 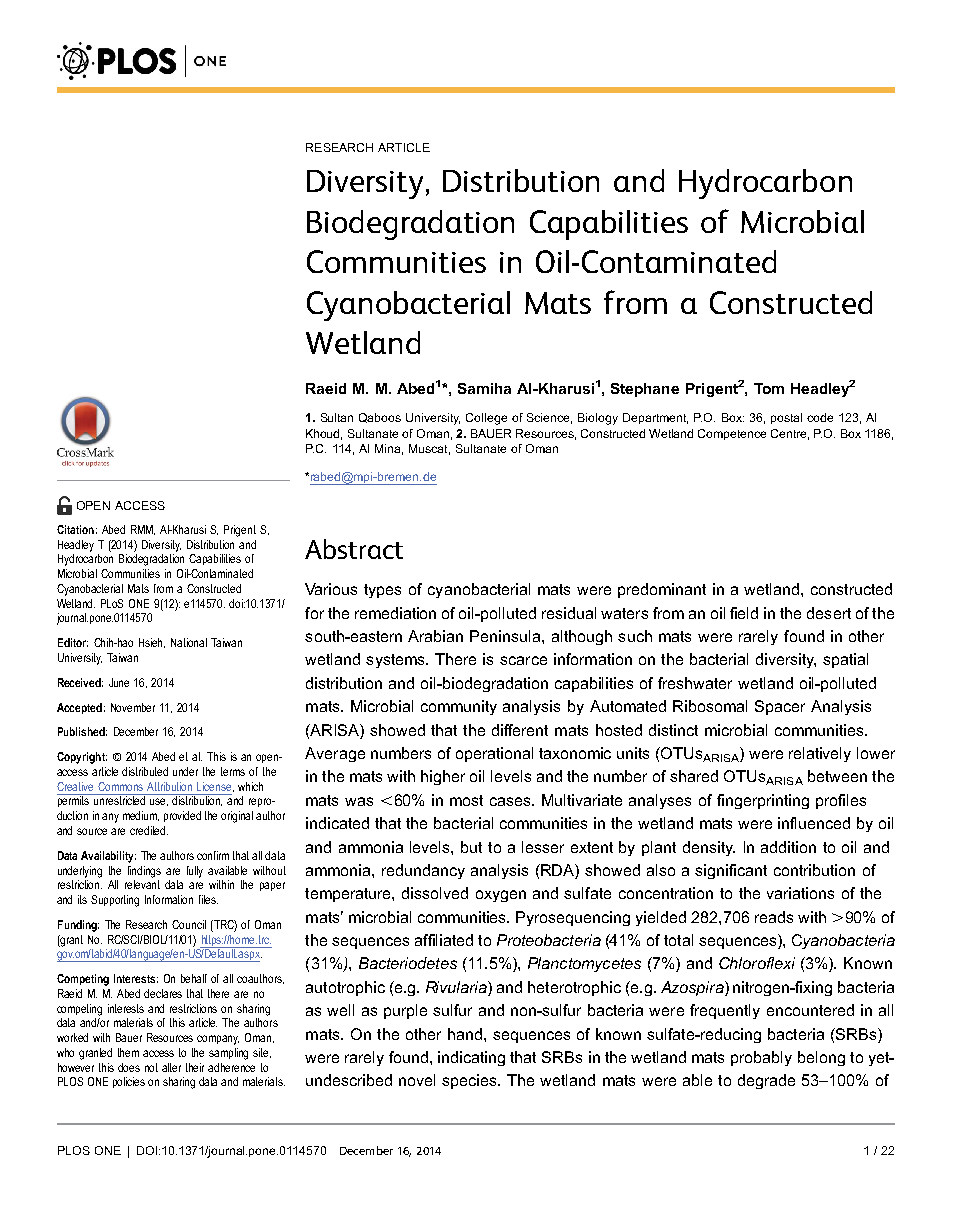 I want to click on addition, so click(x=788, y=847).
